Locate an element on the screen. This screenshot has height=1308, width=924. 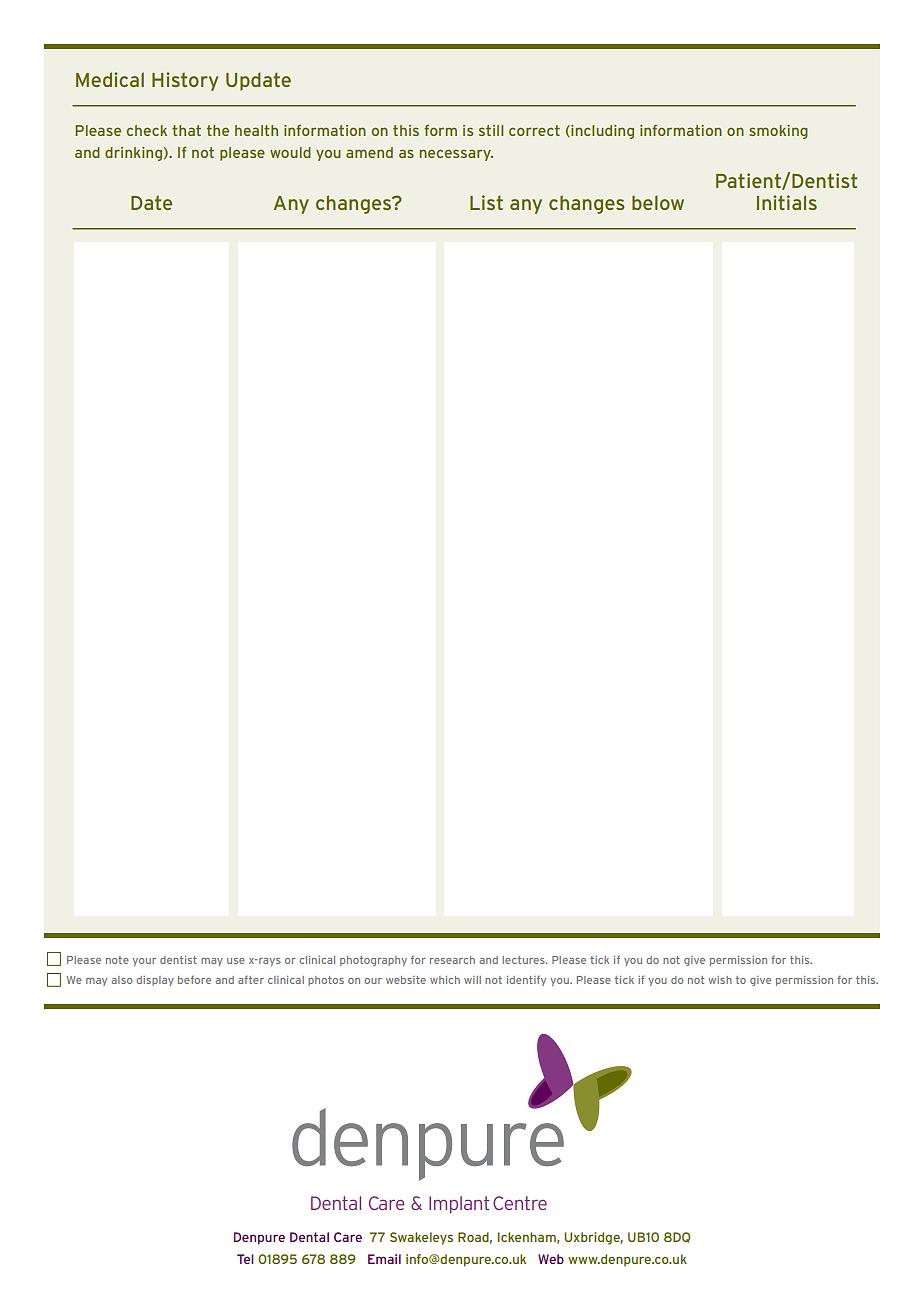
Implant is located at coordinates (459, 1205).
